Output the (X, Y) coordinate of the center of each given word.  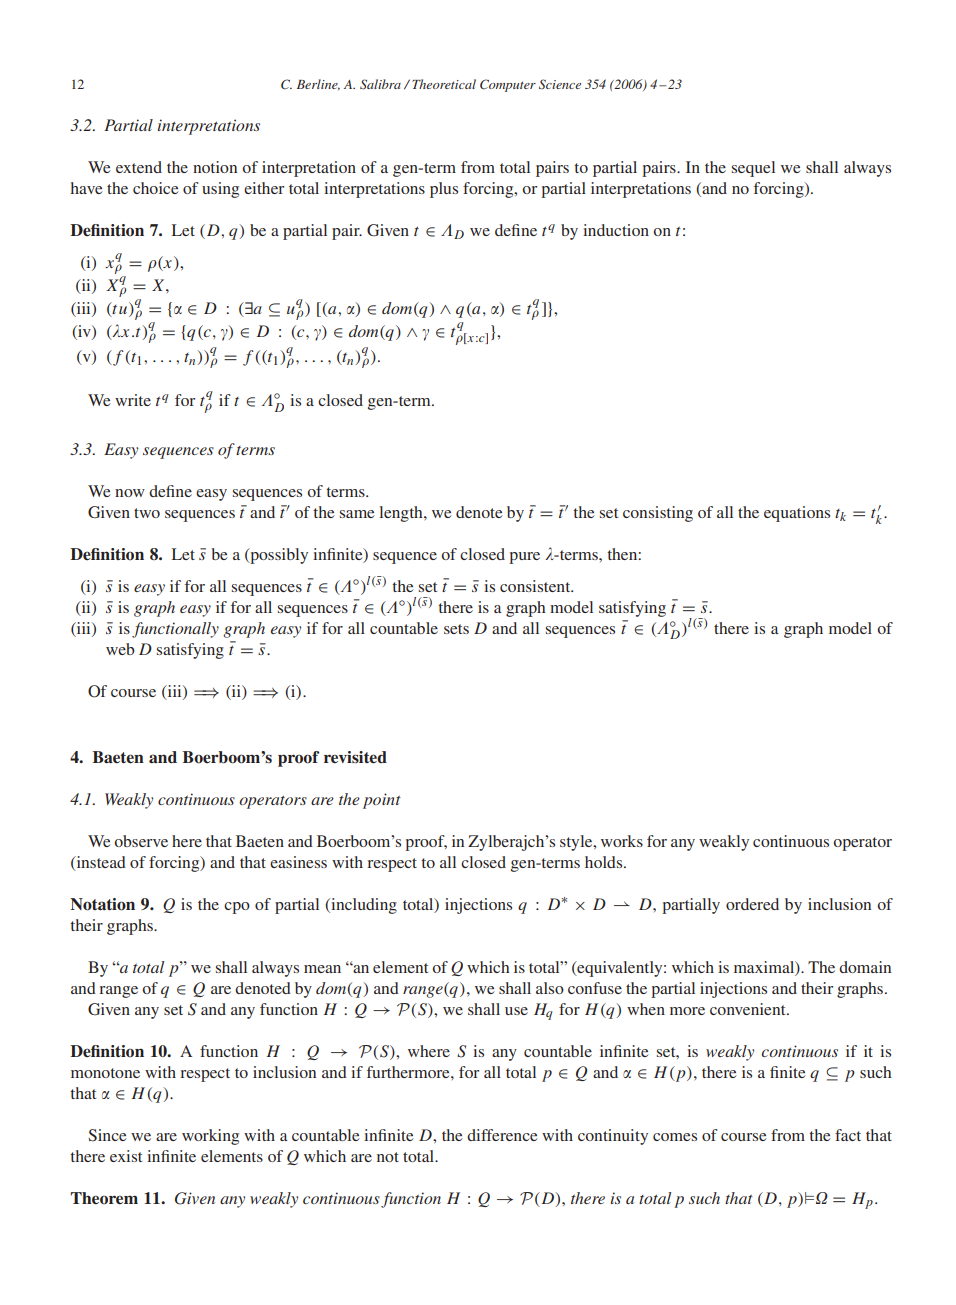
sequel (753, 169)
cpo (237, 908)
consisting (658, 514)
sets (456, 629)
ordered (752, 904)
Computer (508, 85)
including (363, 906)
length (402, 514)
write (133, 400)
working (210, 1137)
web (120, 649)
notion (215, 167)
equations (797, 514)
